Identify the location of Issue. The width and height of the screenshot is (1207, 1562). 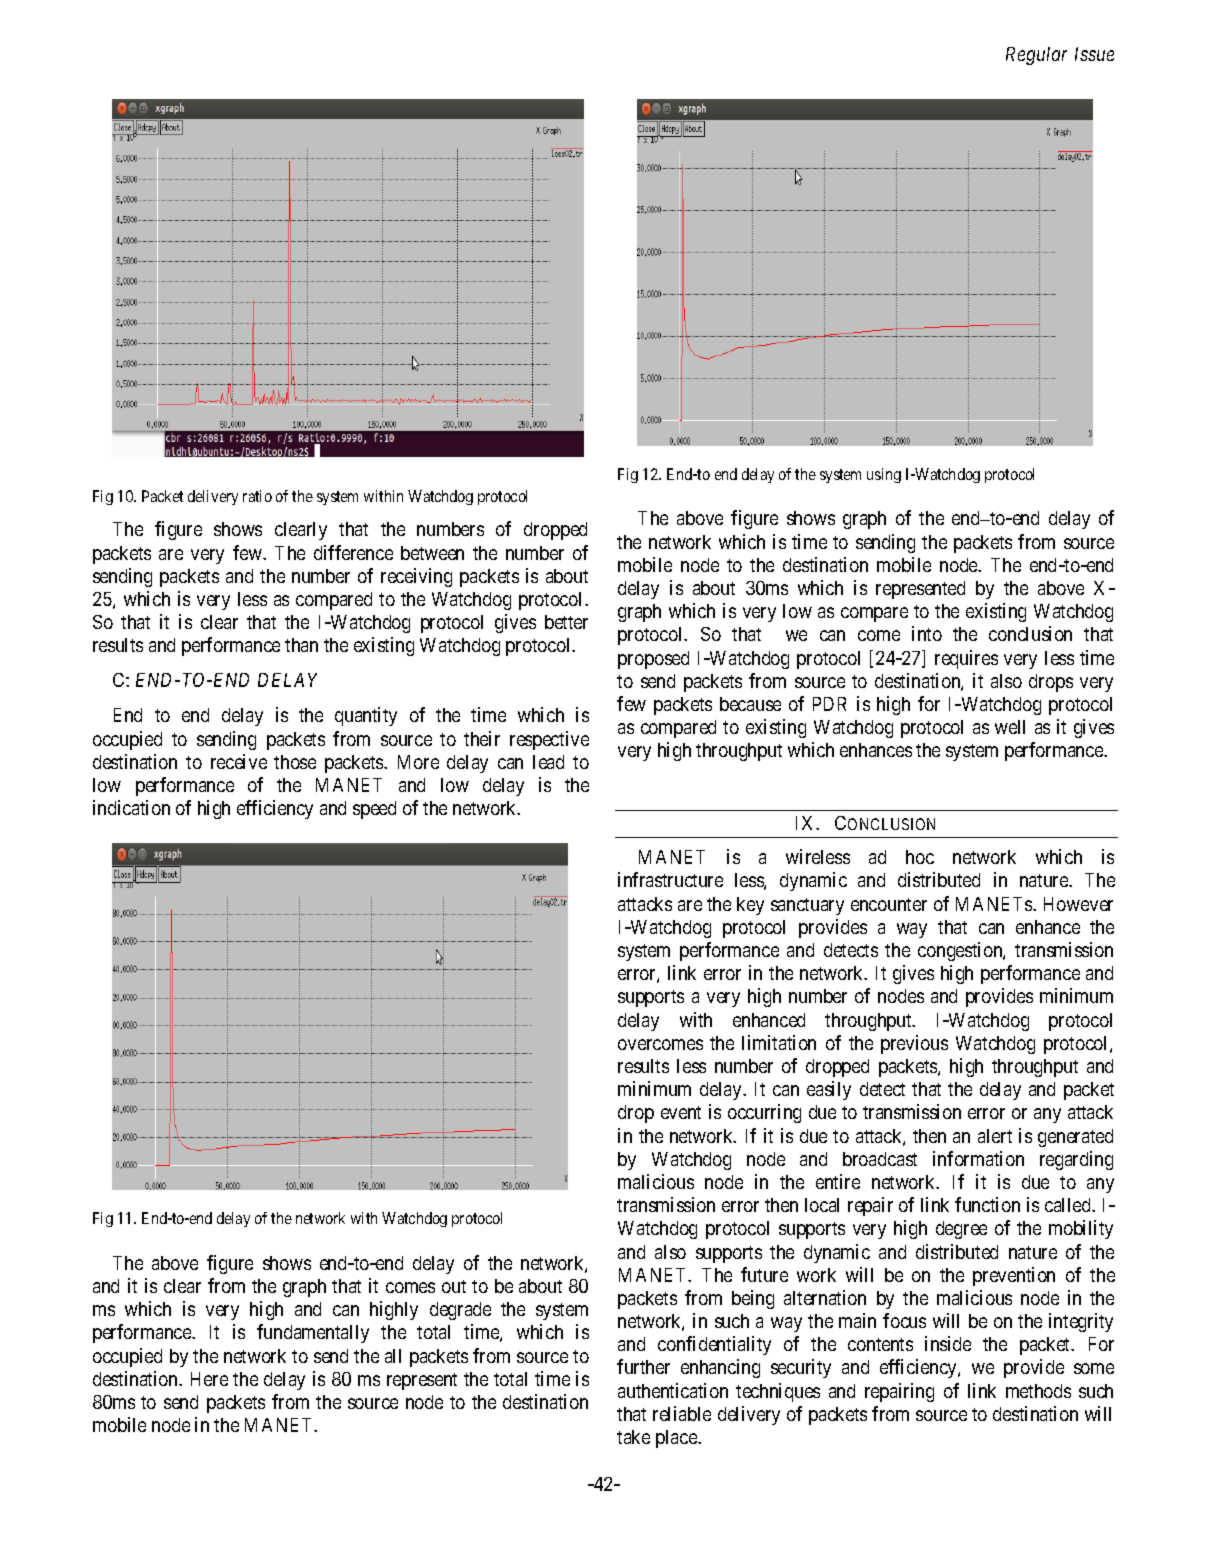
(1094, 54).
